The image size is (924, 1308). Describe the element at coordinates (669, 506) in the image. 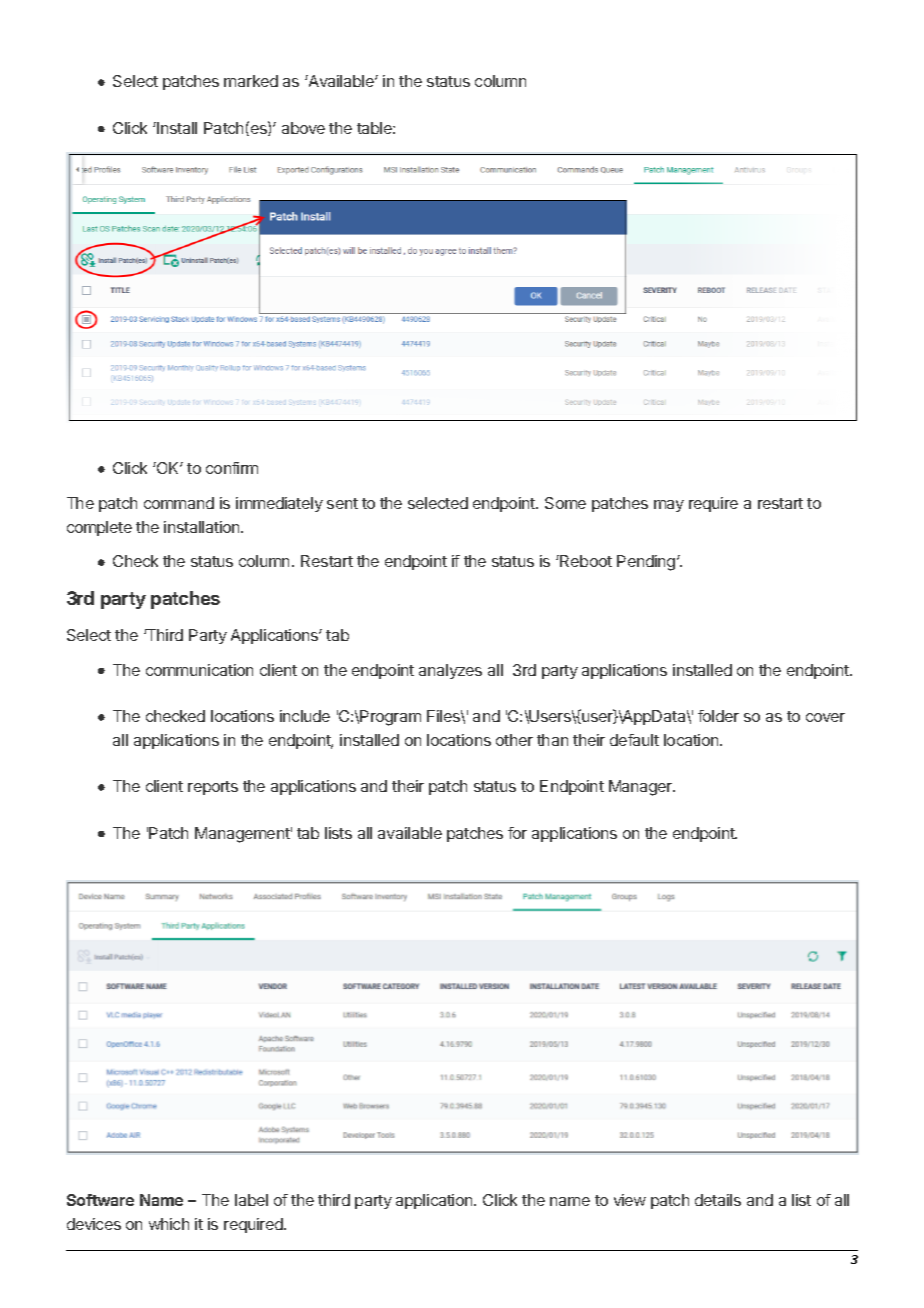

I see `may` at that location.
